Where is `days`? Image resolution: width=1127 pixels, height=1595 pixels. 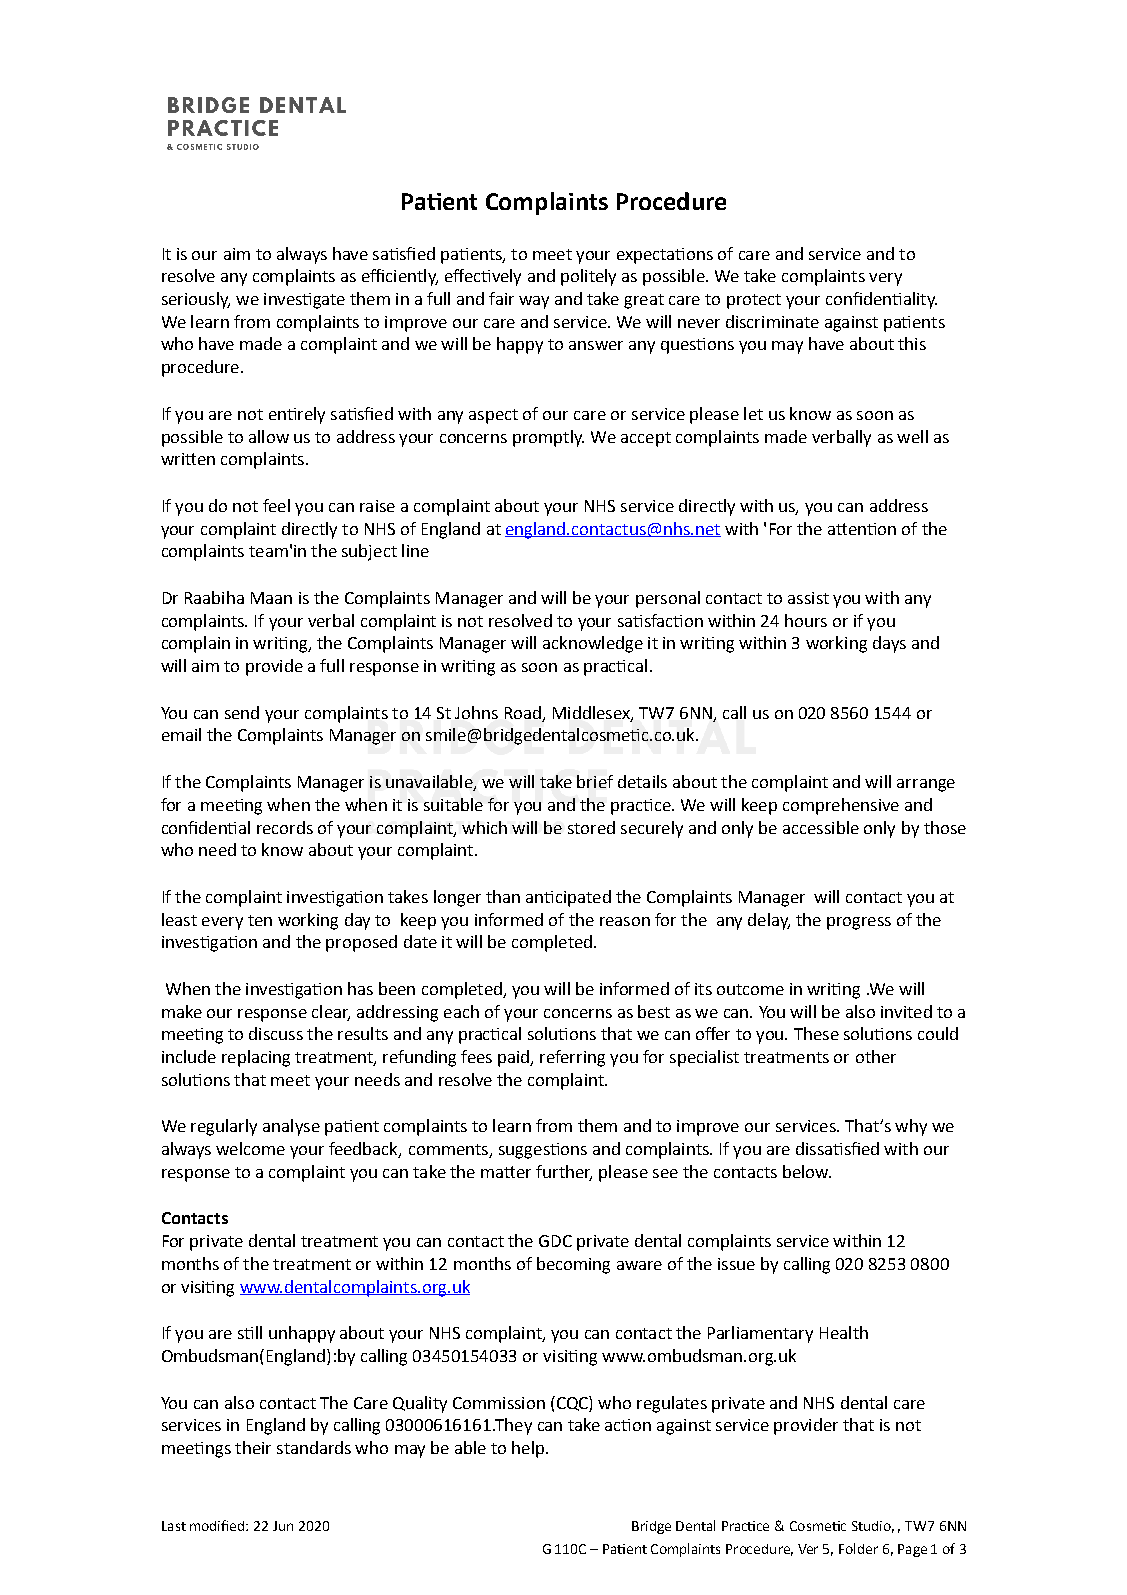
days is located at coordinates (889, 644).
